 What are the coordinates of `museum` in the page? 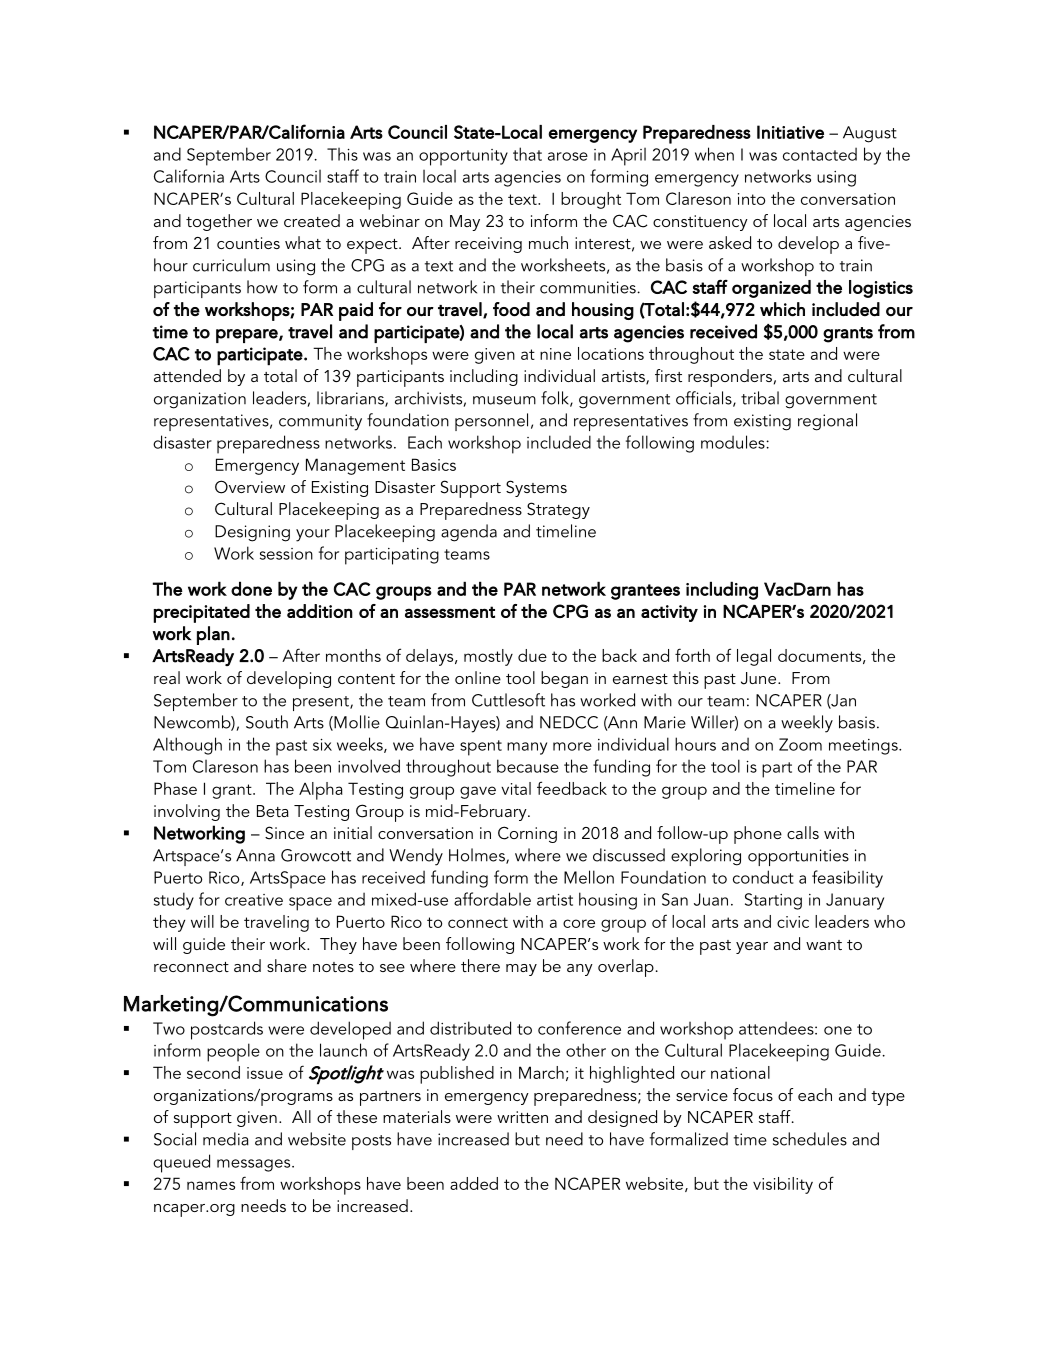 It's located at (504, 400).
